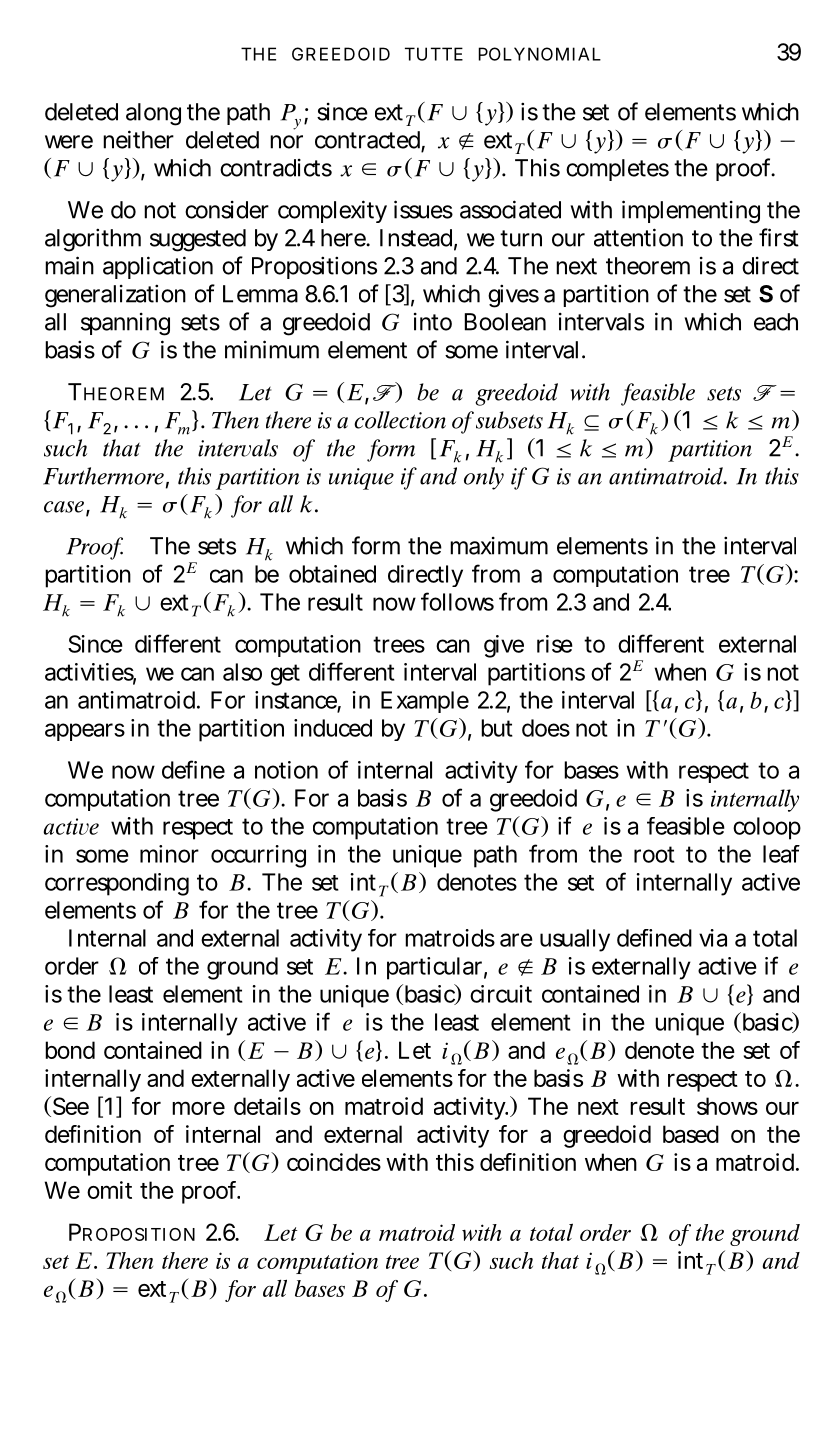  What do you see at coordinates (153, 114) in the screenshot?
I see `along` at bounding box center [153, 114].
